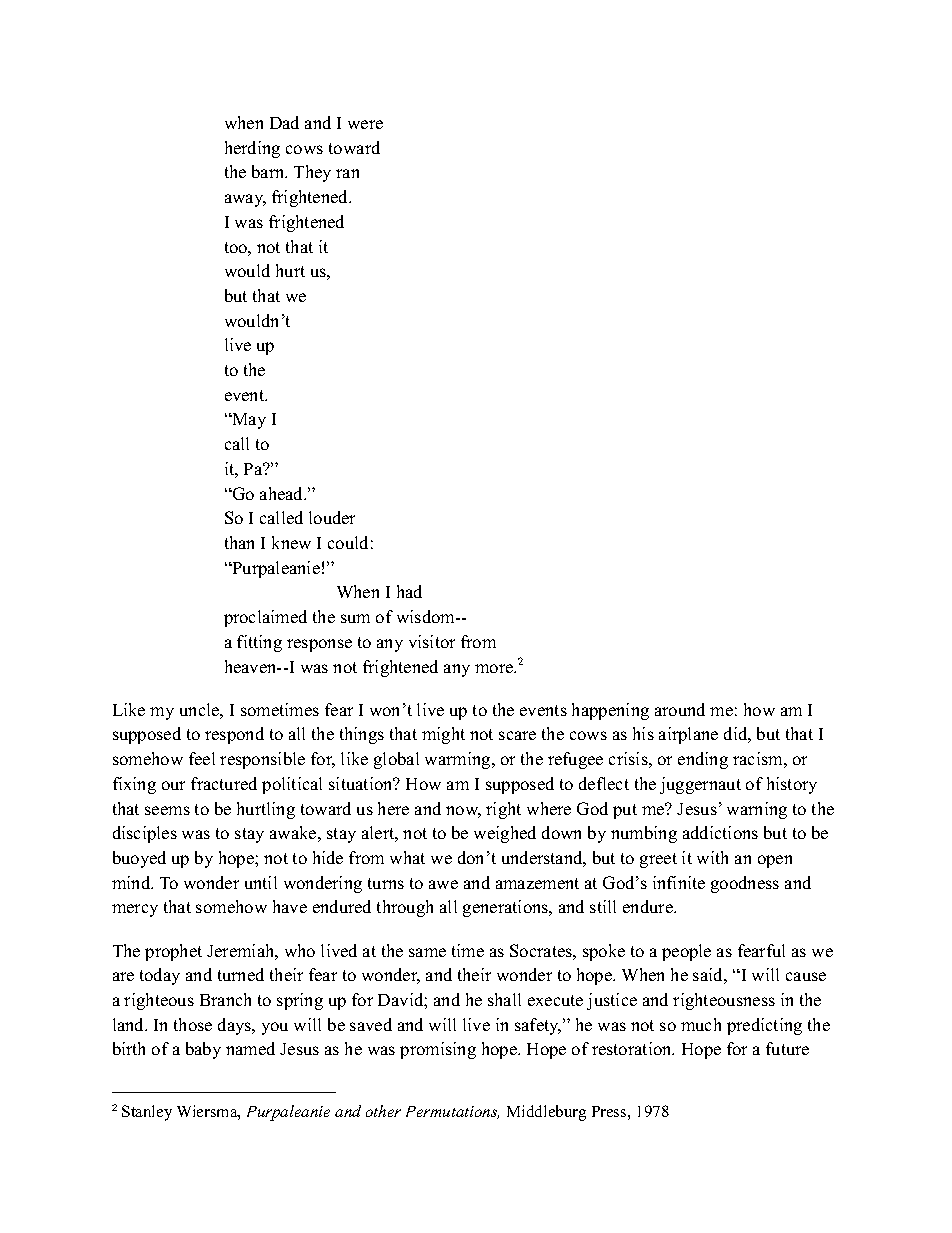  I want to click on around, so click(680, 709).
